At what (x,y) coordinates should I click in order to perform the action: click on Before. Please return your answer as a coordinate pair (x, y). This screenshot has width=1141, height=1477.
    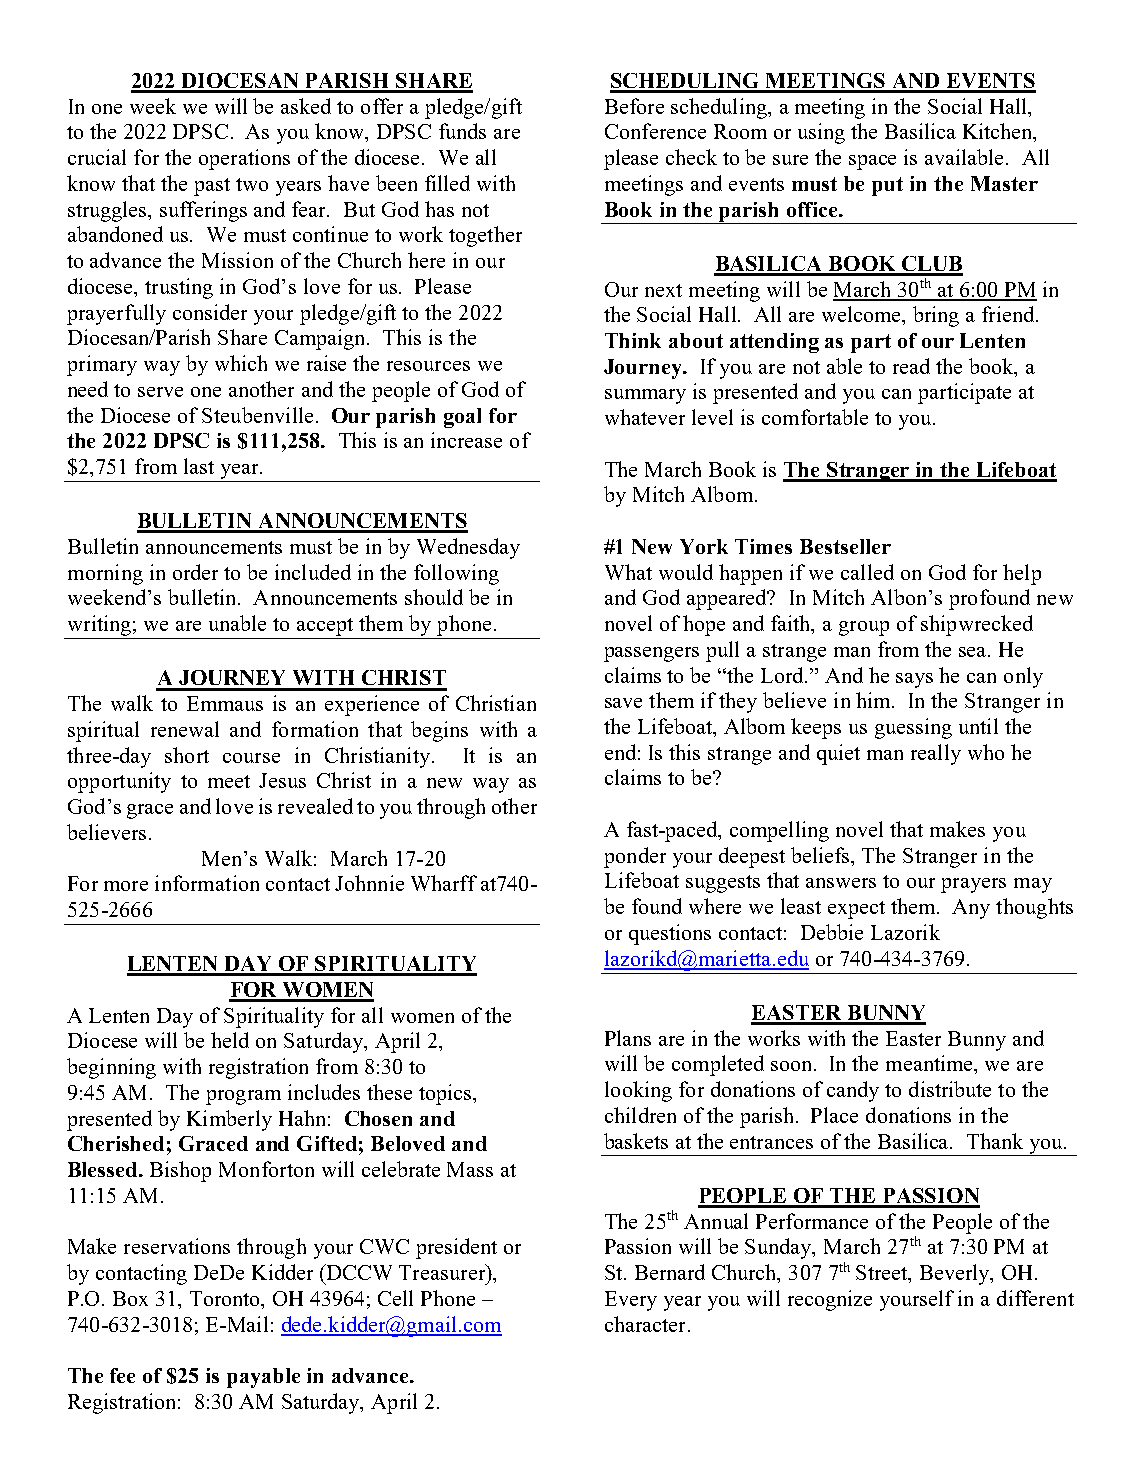
    Looking at the image, I should click on (634, 106).
